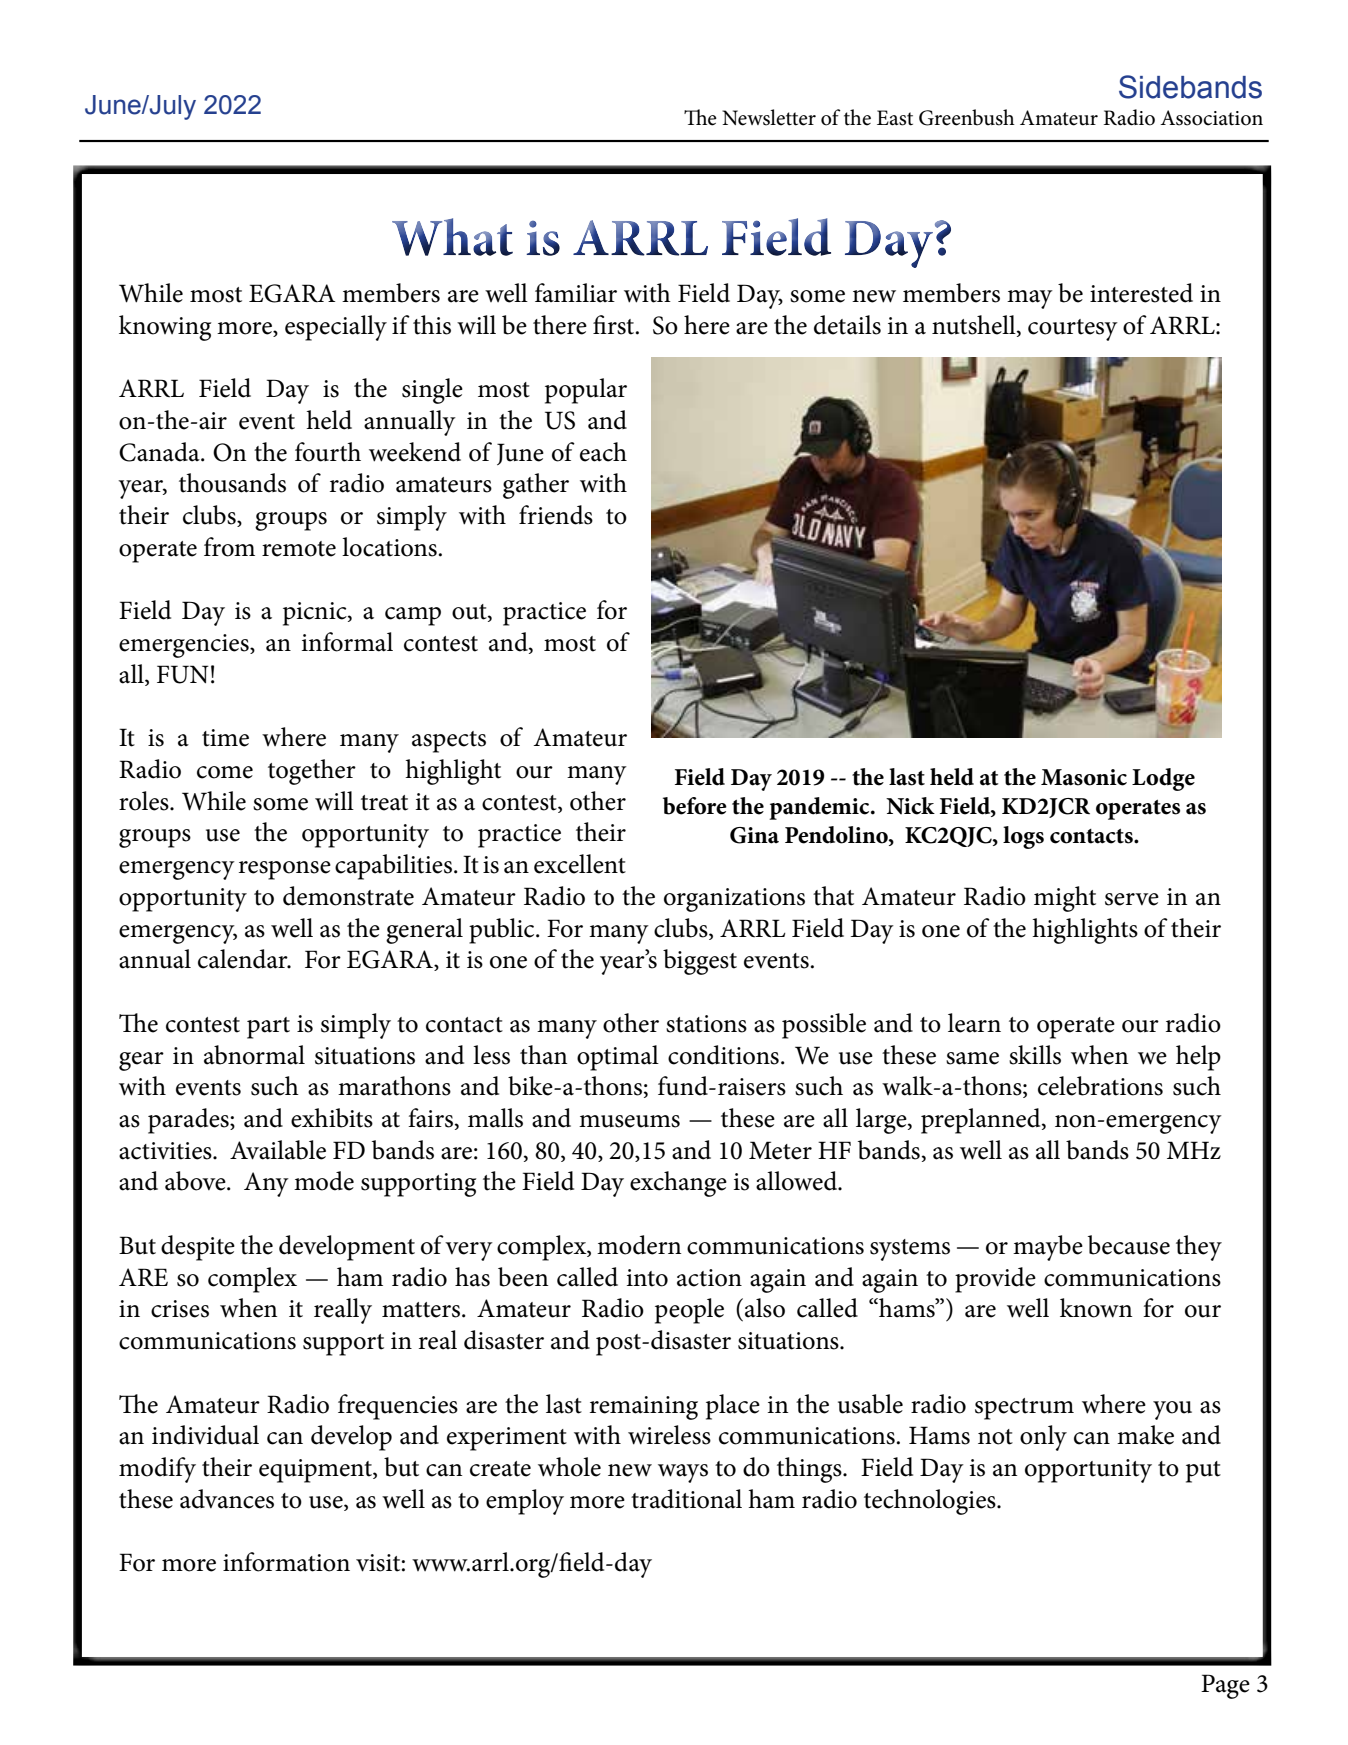 The height and width of the page is (1745, 1348). What do you see at coordinates (769, 117) in the page?
I see `Newsletter` at bounding box center [769, 117].
